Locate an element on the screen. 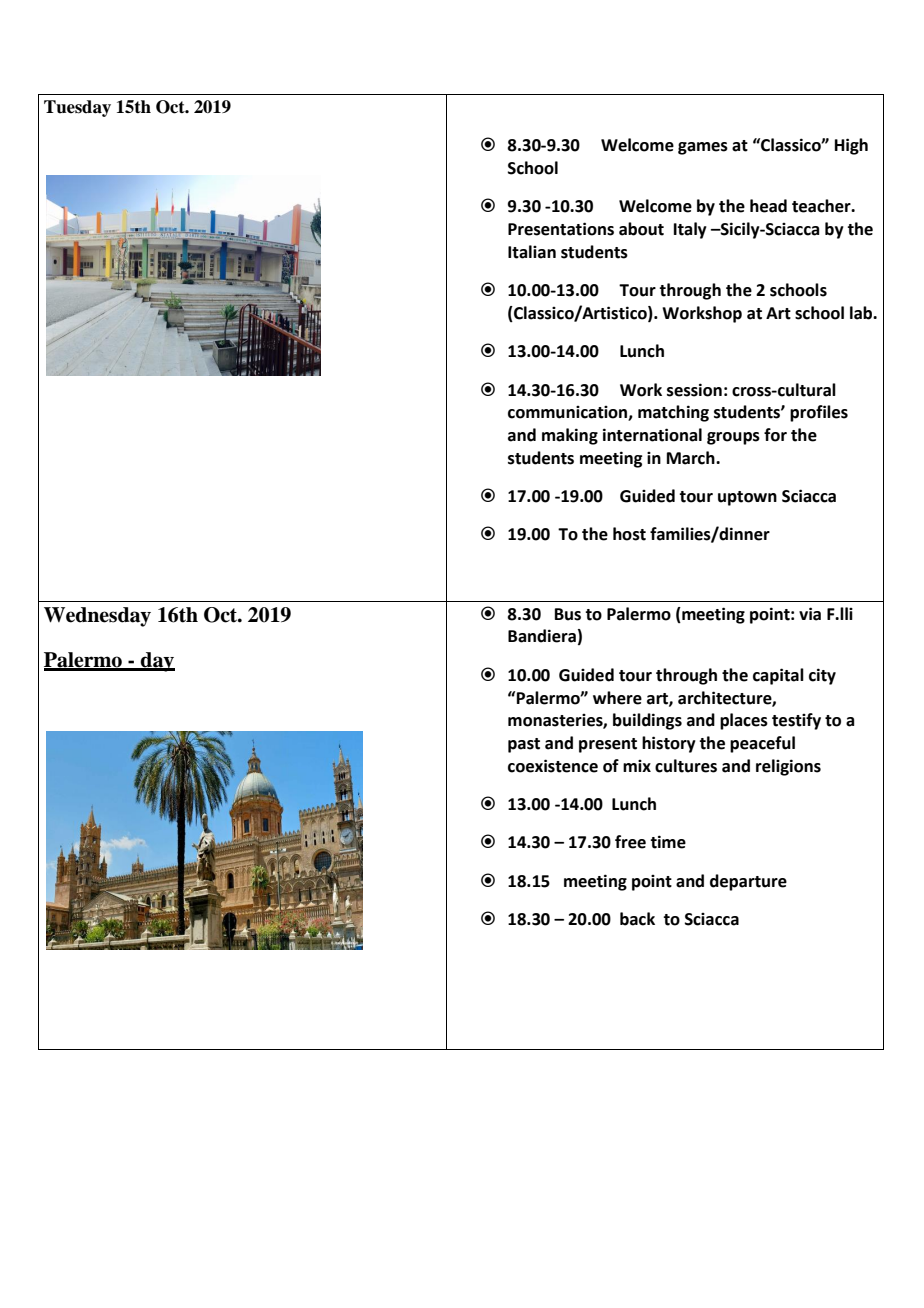 The image size is (924, 1308). past is located at coordinates (524, 745).
